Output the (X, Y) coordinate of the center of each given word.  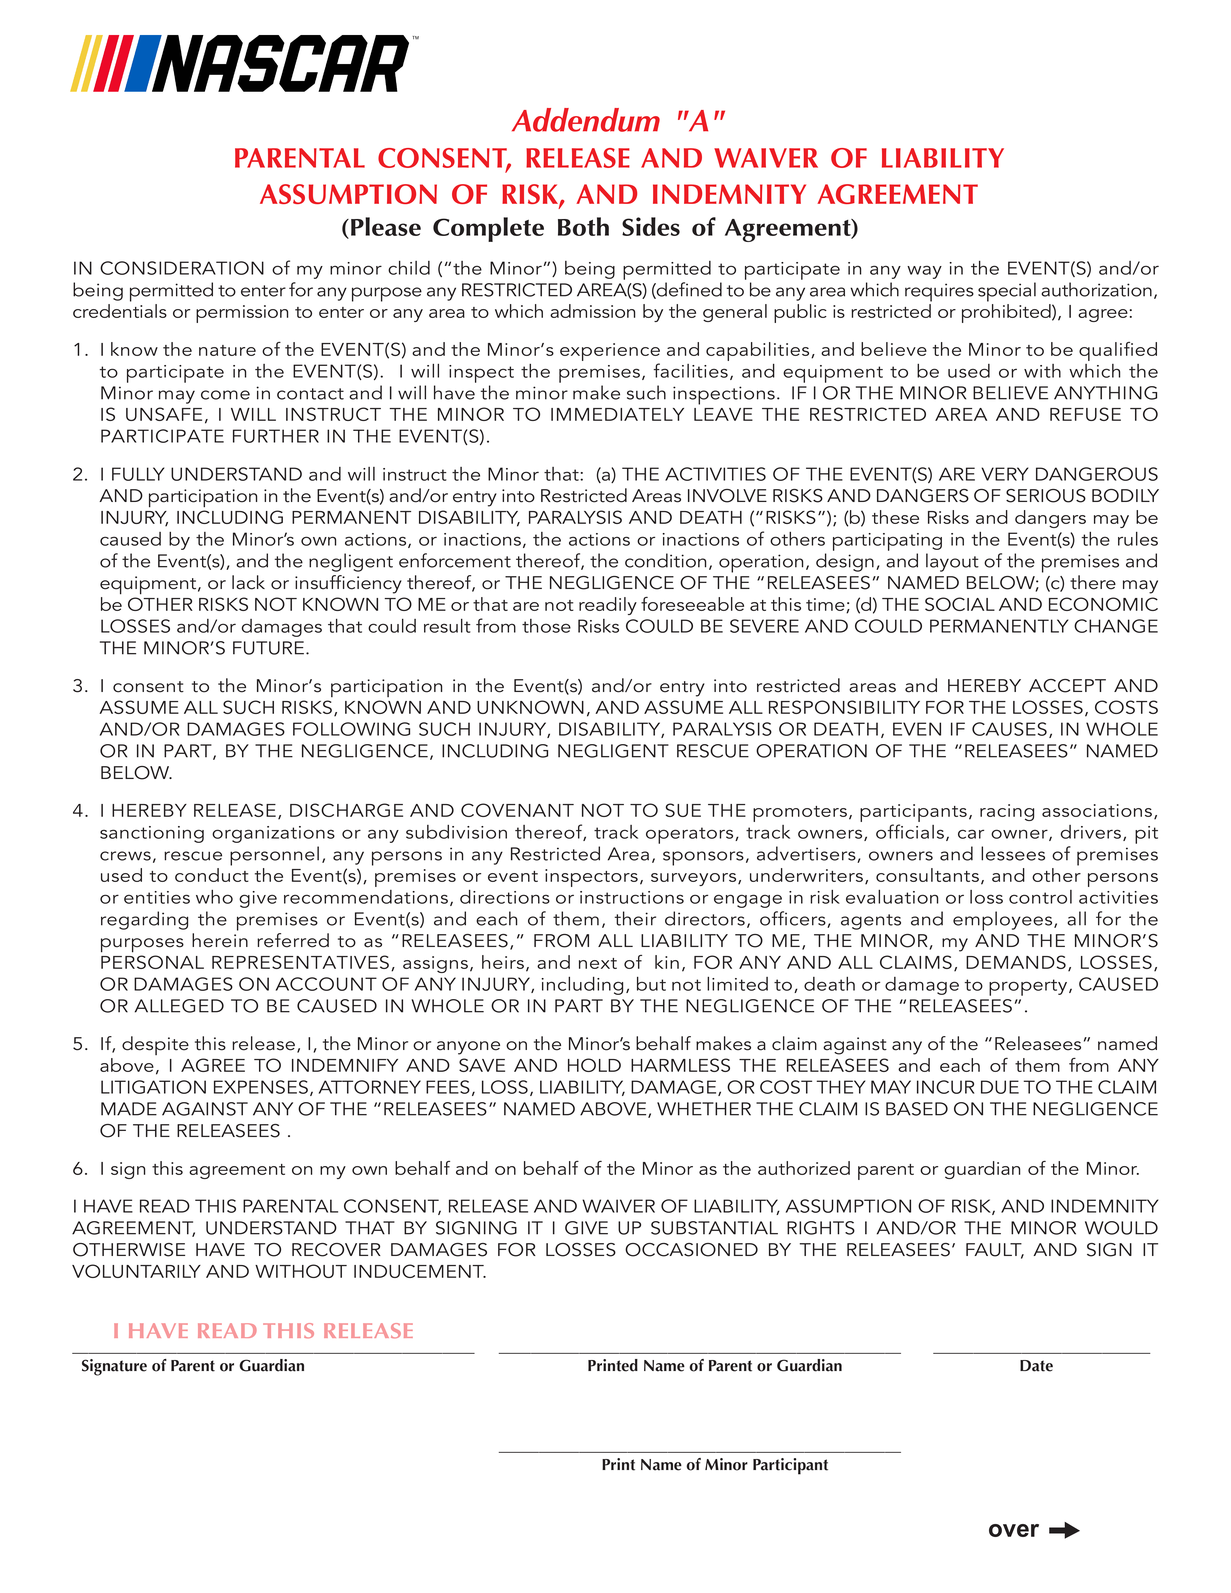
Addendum (586, 120)
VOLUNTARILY (136, 1271)
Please (386, 226)
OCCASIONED (691, 1250)
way (924, 272)
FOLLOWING (351, 729)
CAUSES (1009, 729)
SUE (683, 810)
